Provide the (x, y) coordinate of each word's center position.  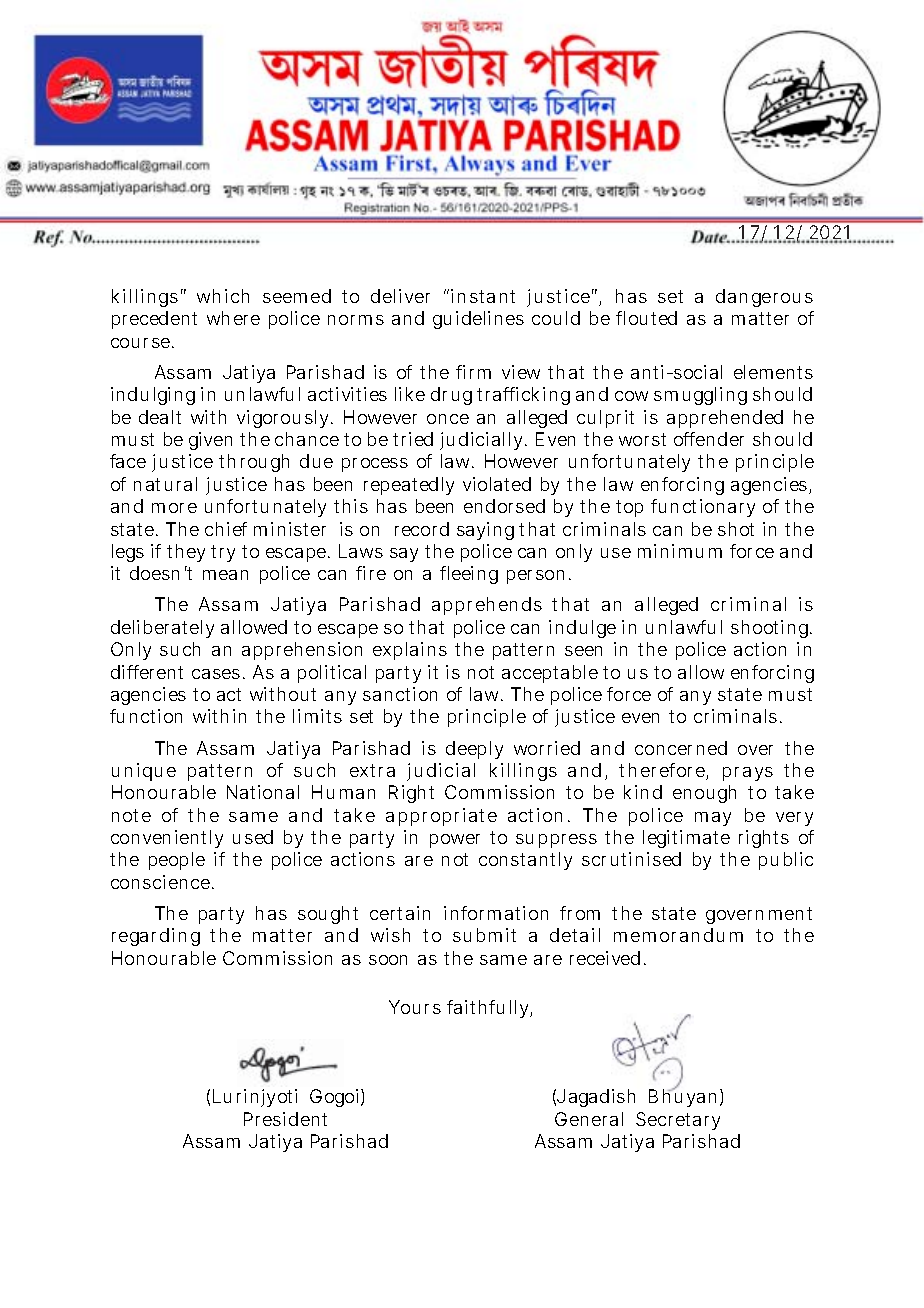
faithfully (489, 1009)
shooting (771, 629)
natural (165, 484)
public (786, 861)
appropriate (441, 817)
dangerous (764, 298)
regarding (156, 937)
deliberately (162, 629)
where (233, 318)
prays (748, 774)
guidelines (478, 320)
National (263, 792)
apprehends (487, 606)
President (285, 1119)
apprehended (725, 419)
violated (497, 484)
